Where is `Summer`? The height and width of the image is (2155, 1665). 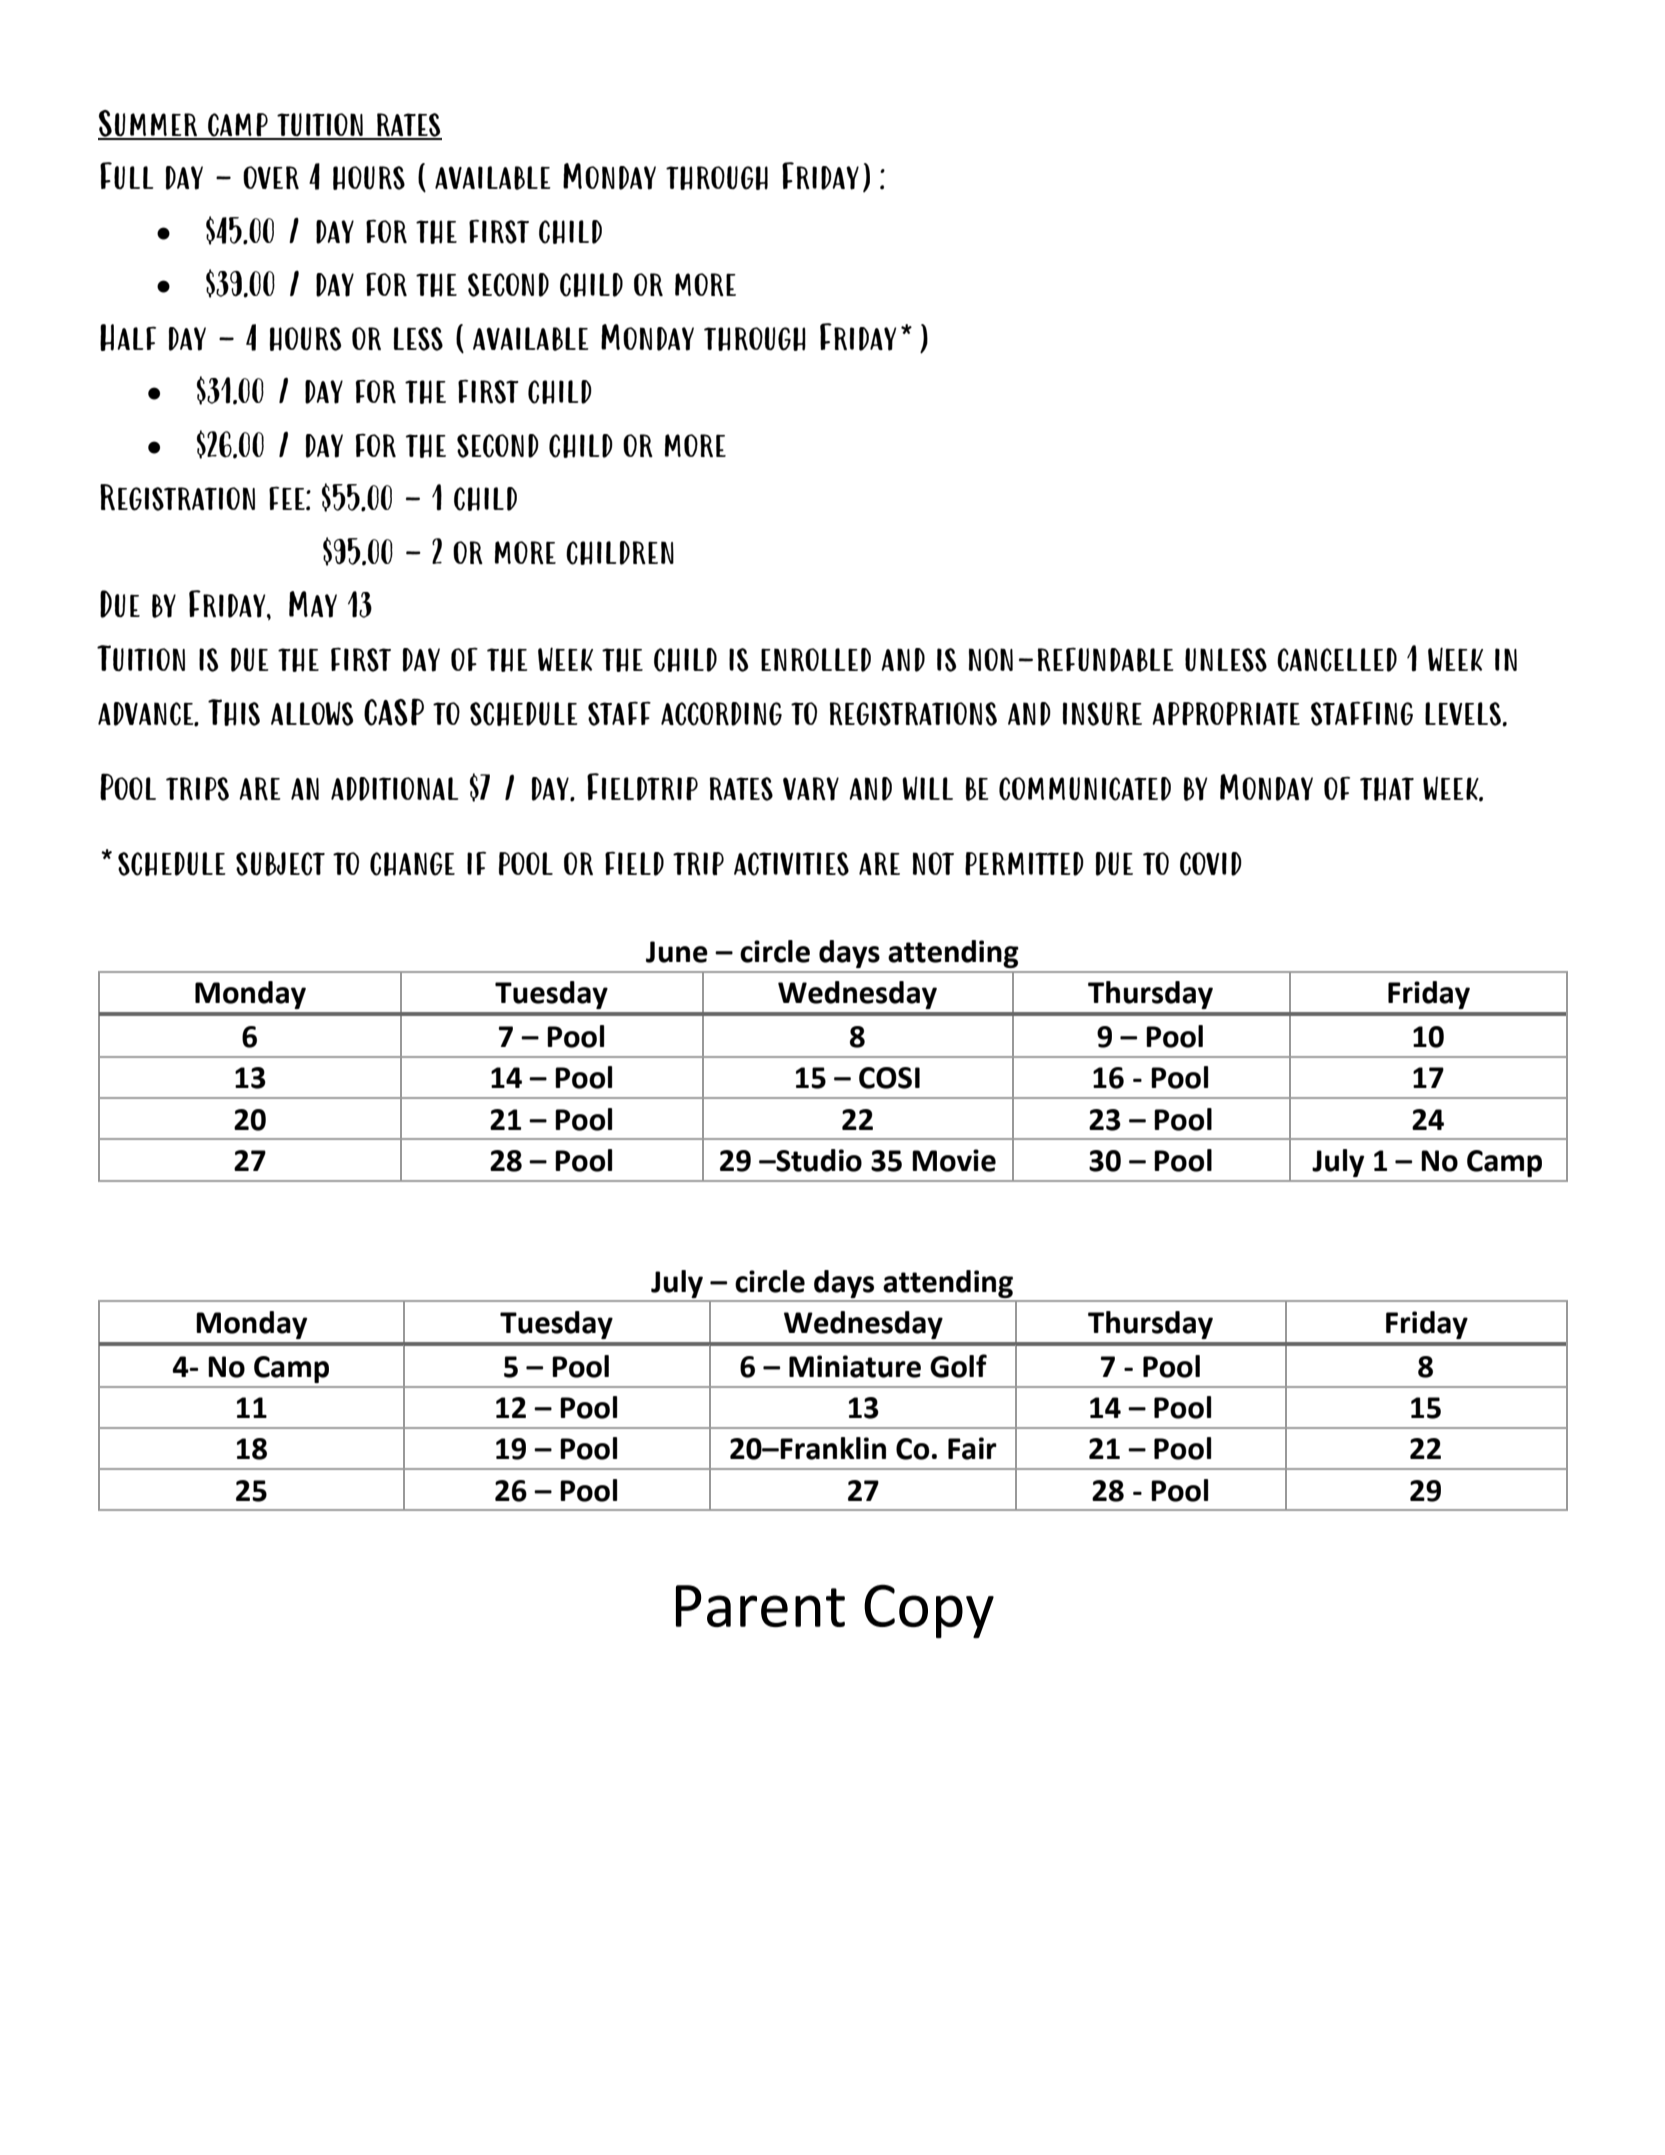 Summer is located at coordinates (148, 124).
